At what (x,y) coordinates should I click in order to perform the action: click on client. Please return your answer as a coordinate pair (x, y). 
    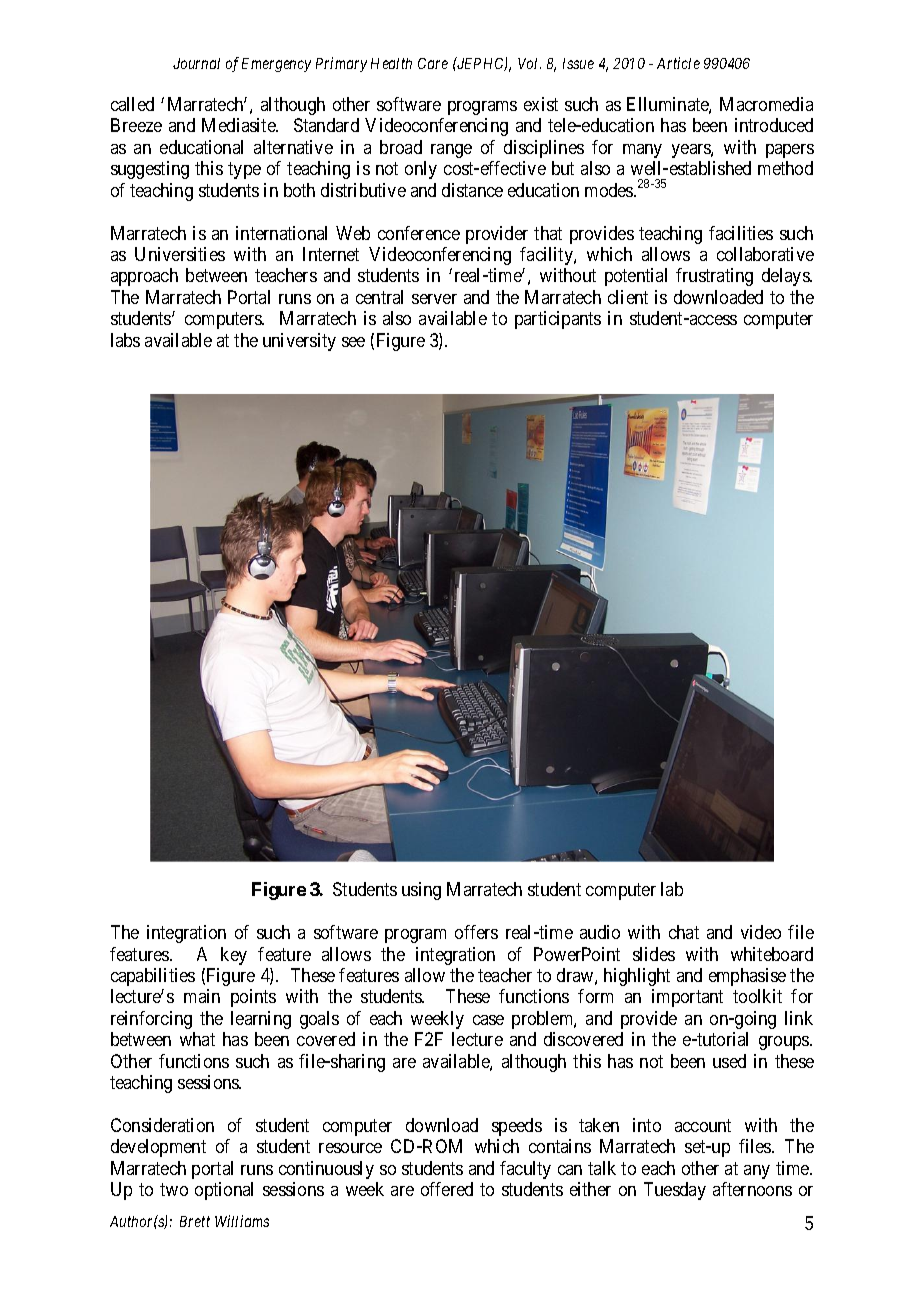
    Looking at the image, I should click on (628, 297).
